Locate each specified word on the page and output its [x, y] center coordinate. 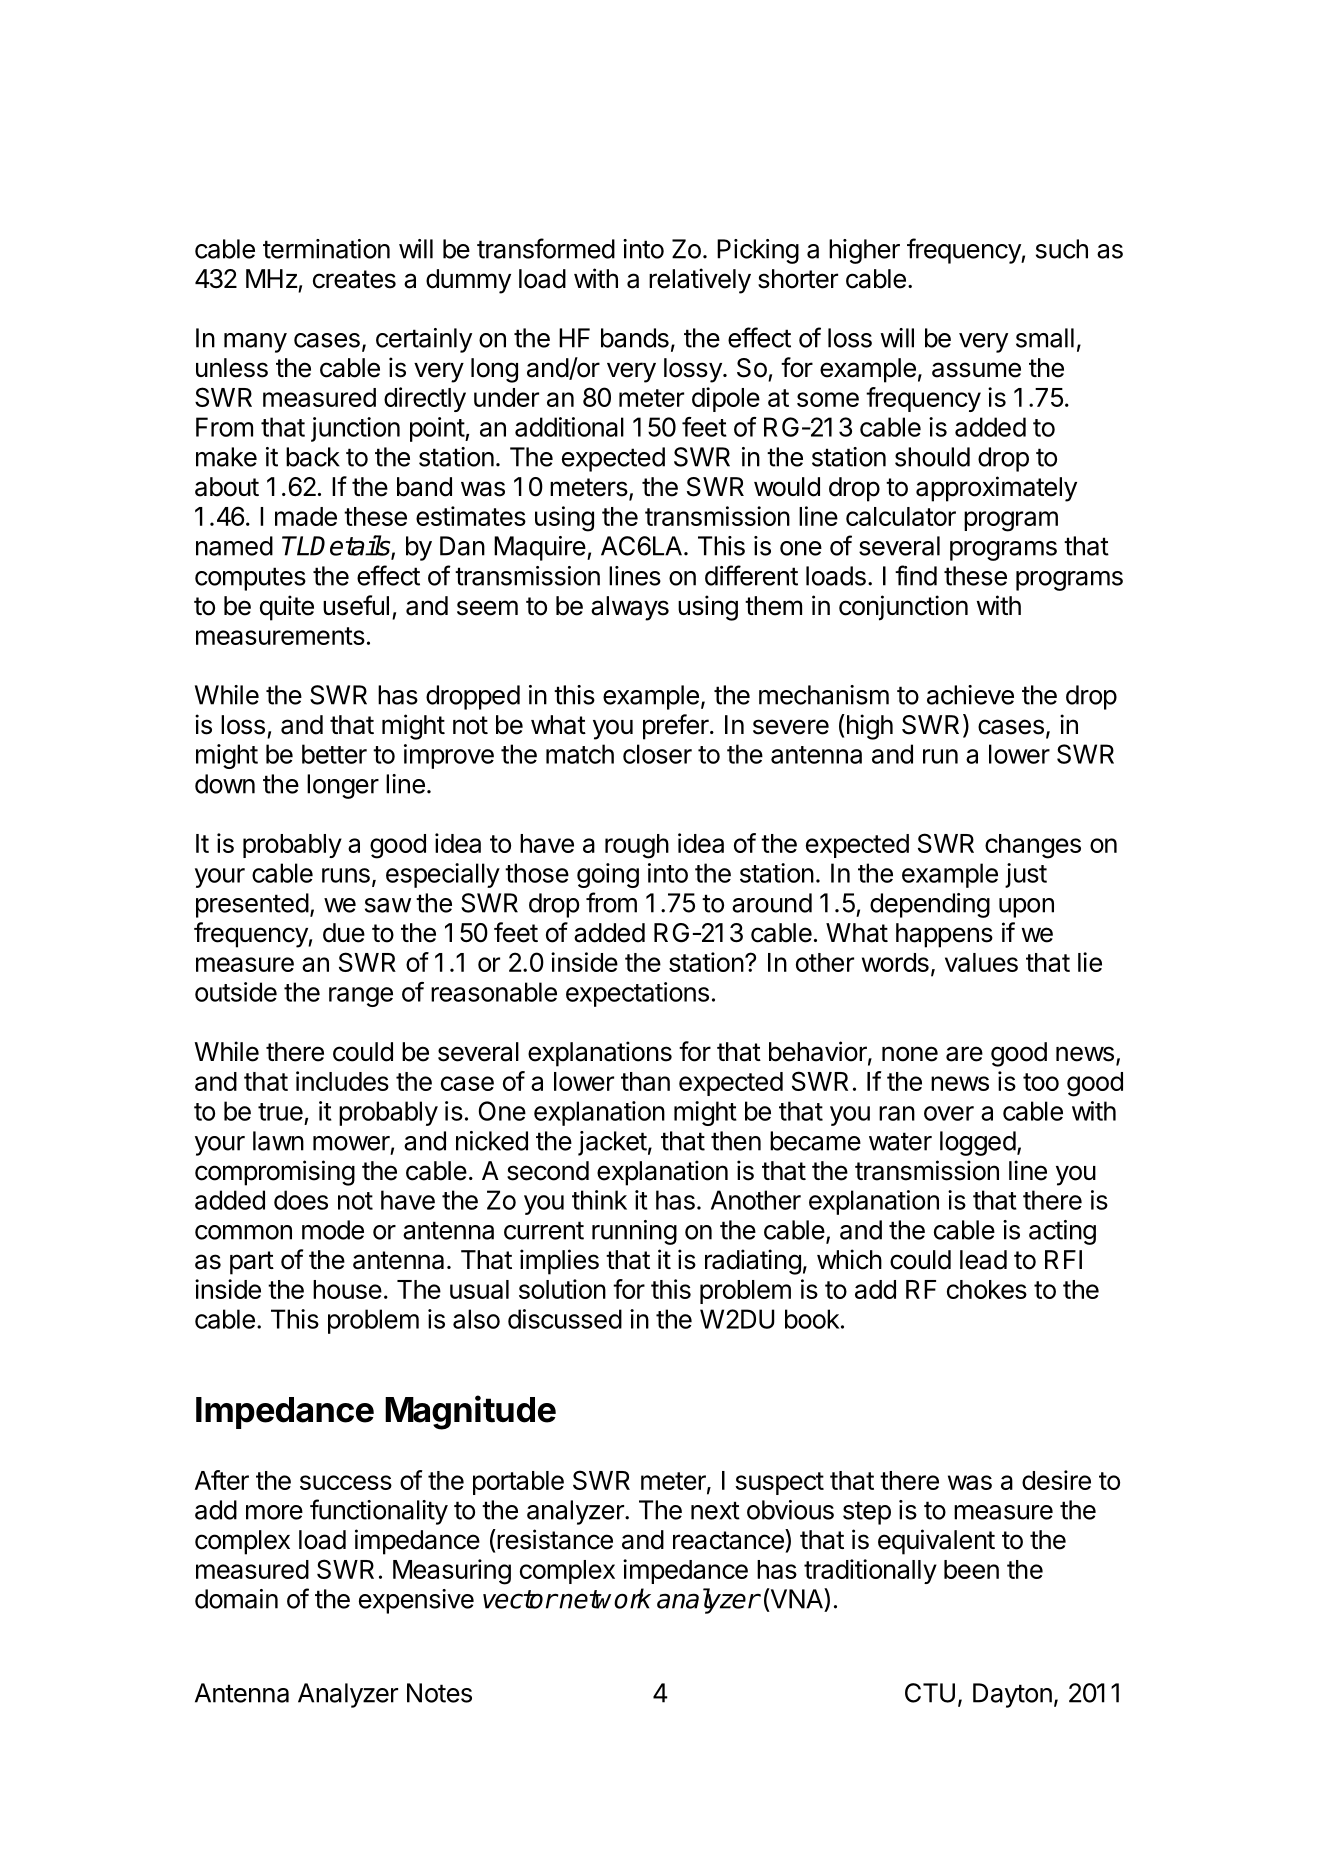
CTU [930, 1693]
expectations [637, 994]
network [604, 1598]
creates [354, 279]
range [361, 997]
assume [976, 370]
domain [236, 1599]
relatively [700, 281]
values [981, 962]
